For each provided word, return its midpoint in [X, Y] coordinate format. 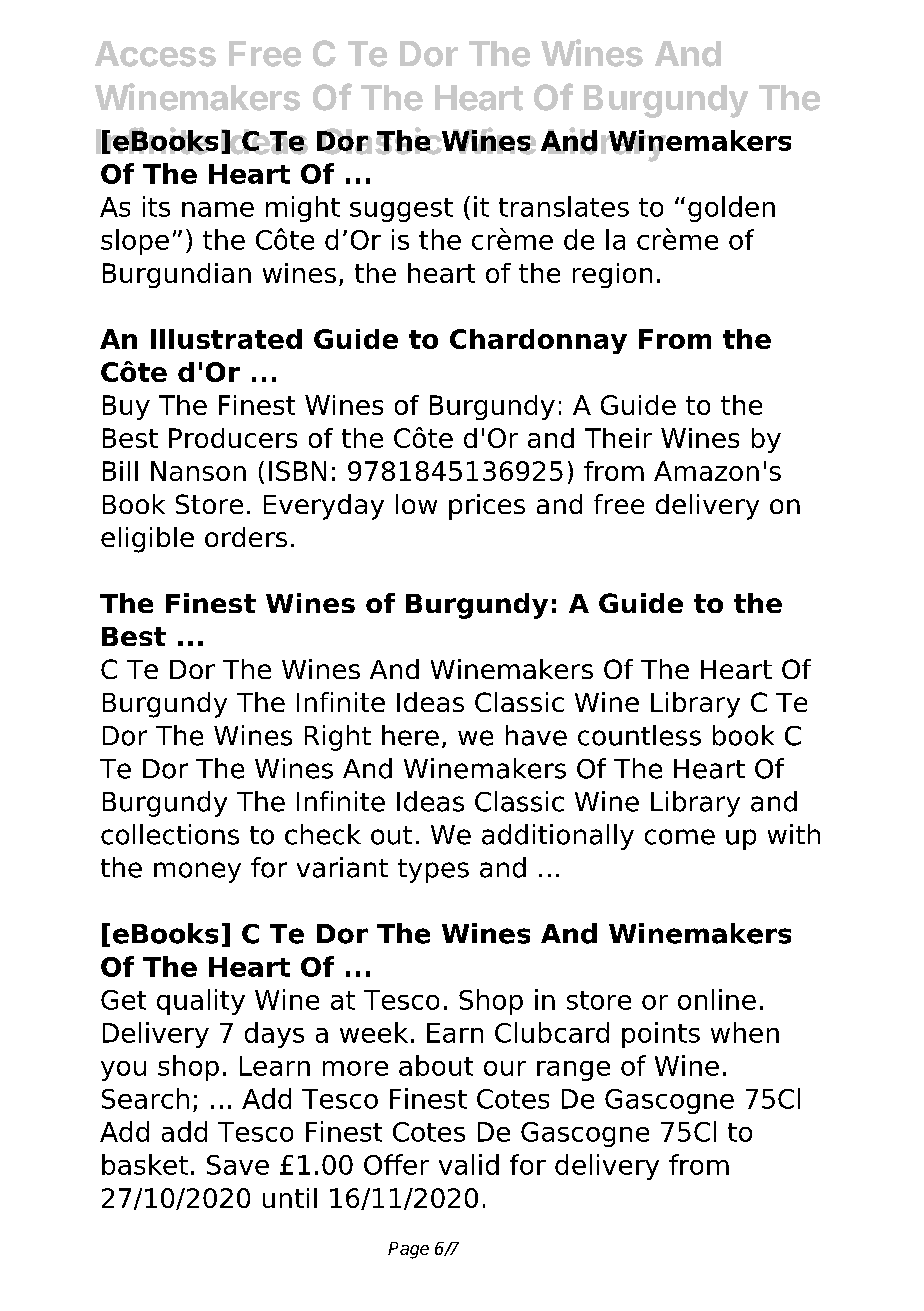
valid [469, 1164]
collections [170, 834]
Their [618, 438]
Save [238, 1165]
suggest [401, 210]
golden [731, 209]
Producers [233, 438]
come [680, 837]
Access [155, 54]
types [433, 871]
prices [487, 507]
